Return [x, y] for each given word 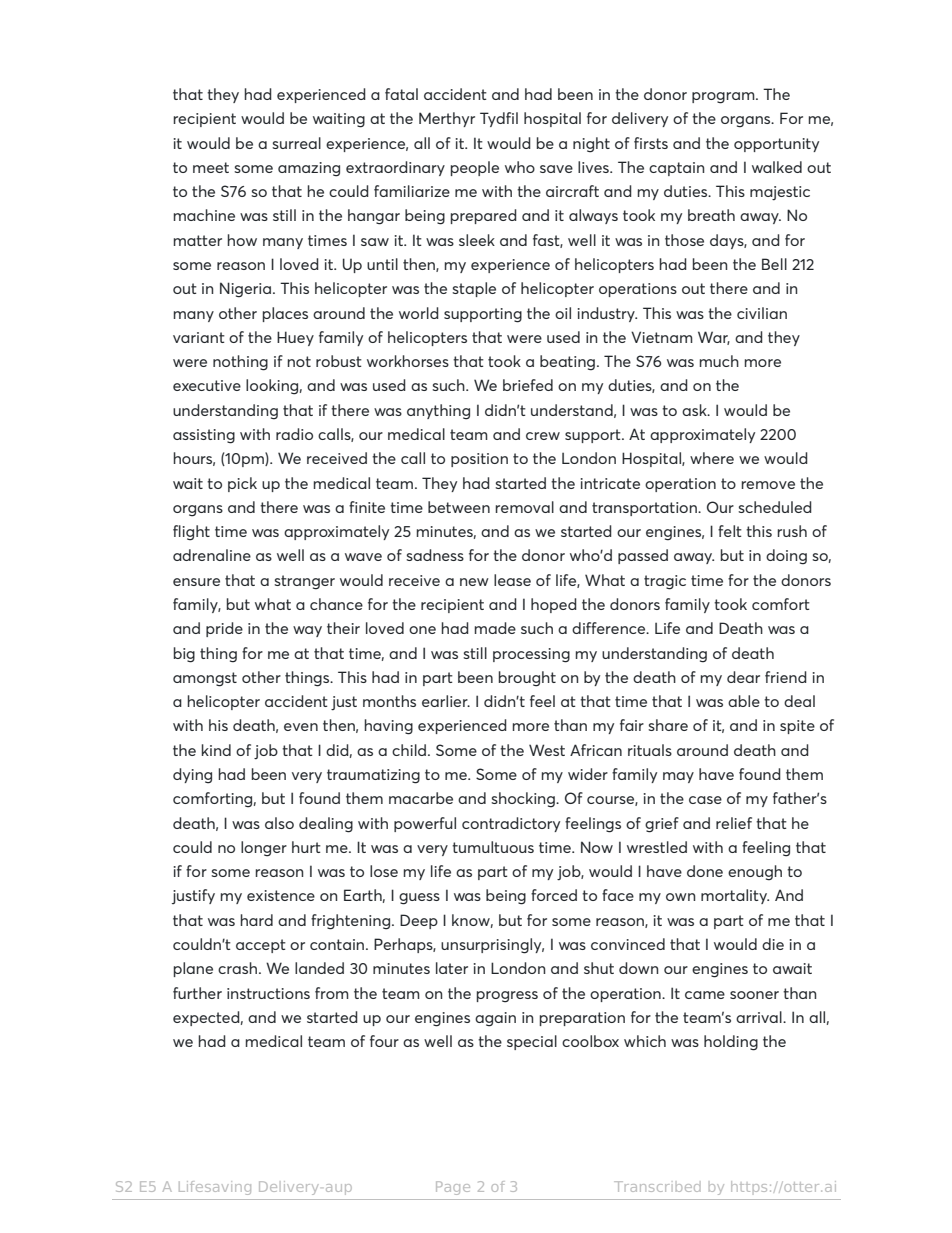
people [475, 168]
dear [743, 677]
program [724, 98]
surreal [296, 143]
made [495, 628]
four [384, 1041]
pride [224, 629]
